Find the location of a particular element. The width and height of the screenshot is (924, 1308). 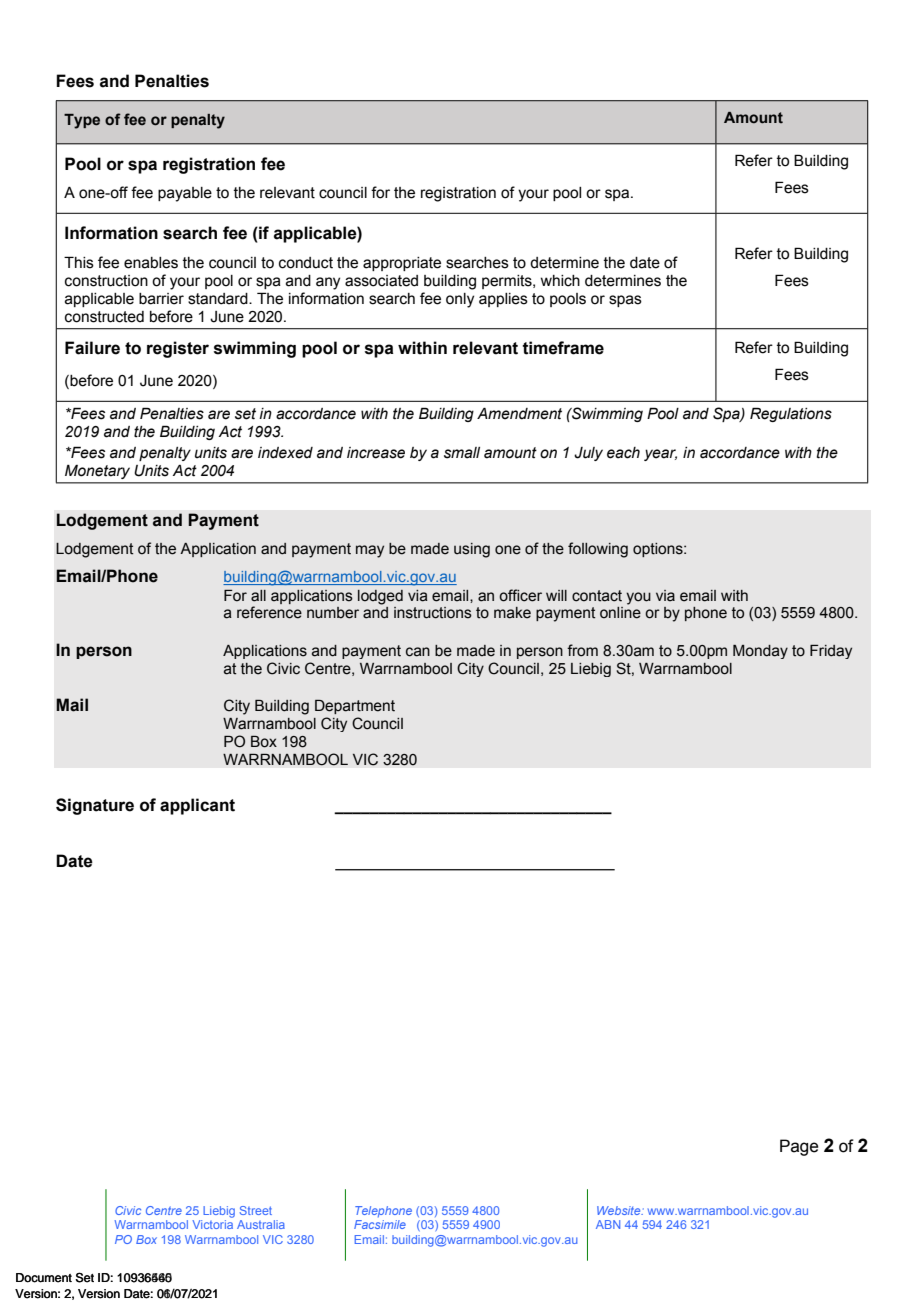

payable is located at coordinates (185, 194).
